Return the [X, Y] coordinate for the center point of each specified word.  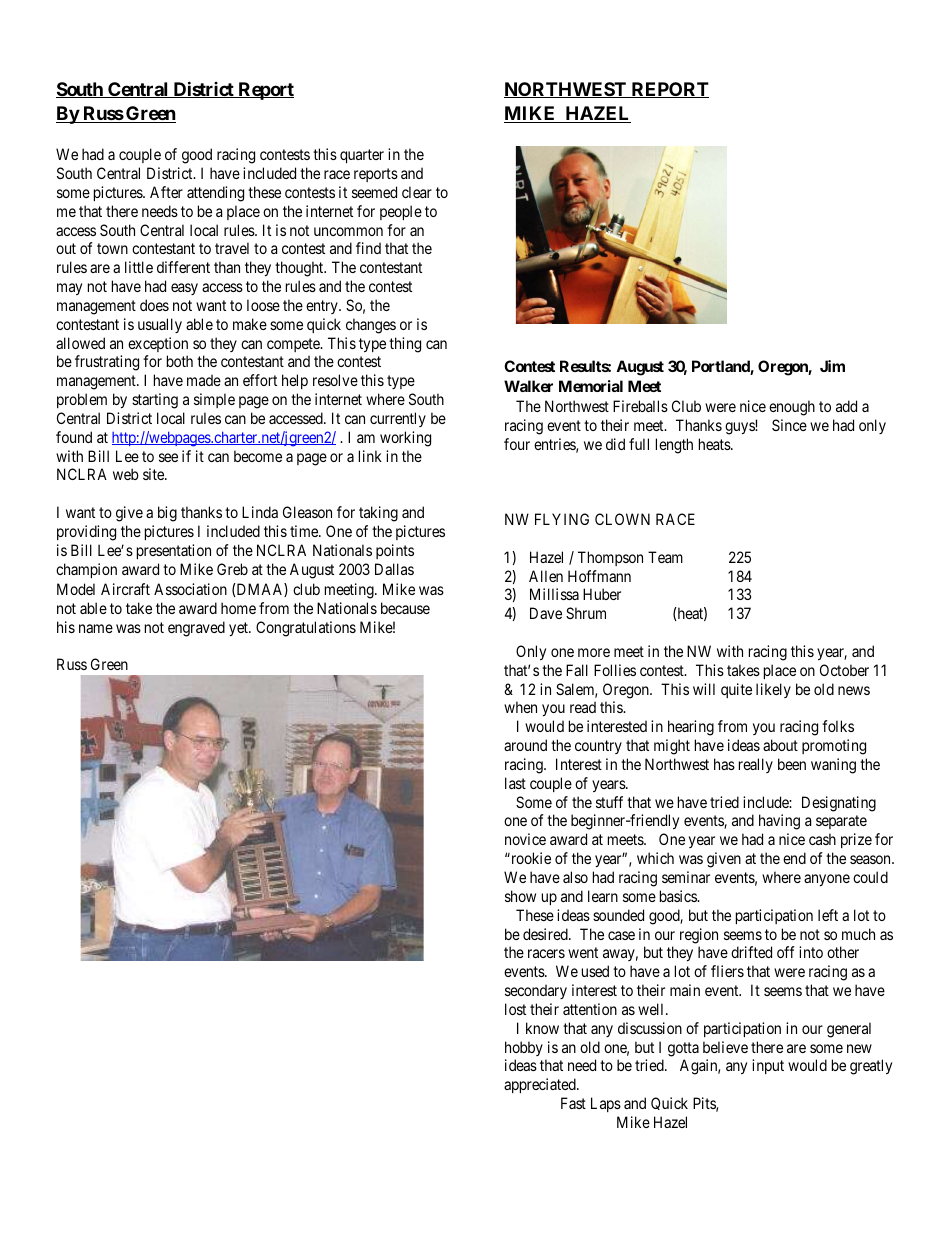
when [520, 707]
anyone [827, 880]
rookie [530, 858]
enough [792, 408]
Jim [832, 366]
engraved [196, 629]
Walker [528, 386]
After [166, 192]
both [180, 361]
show [520, 896]
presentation [174, 551]
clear [417, 192]
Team [665, 557]
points [395, 551]
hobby [524, 1048]
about [780, 745]
